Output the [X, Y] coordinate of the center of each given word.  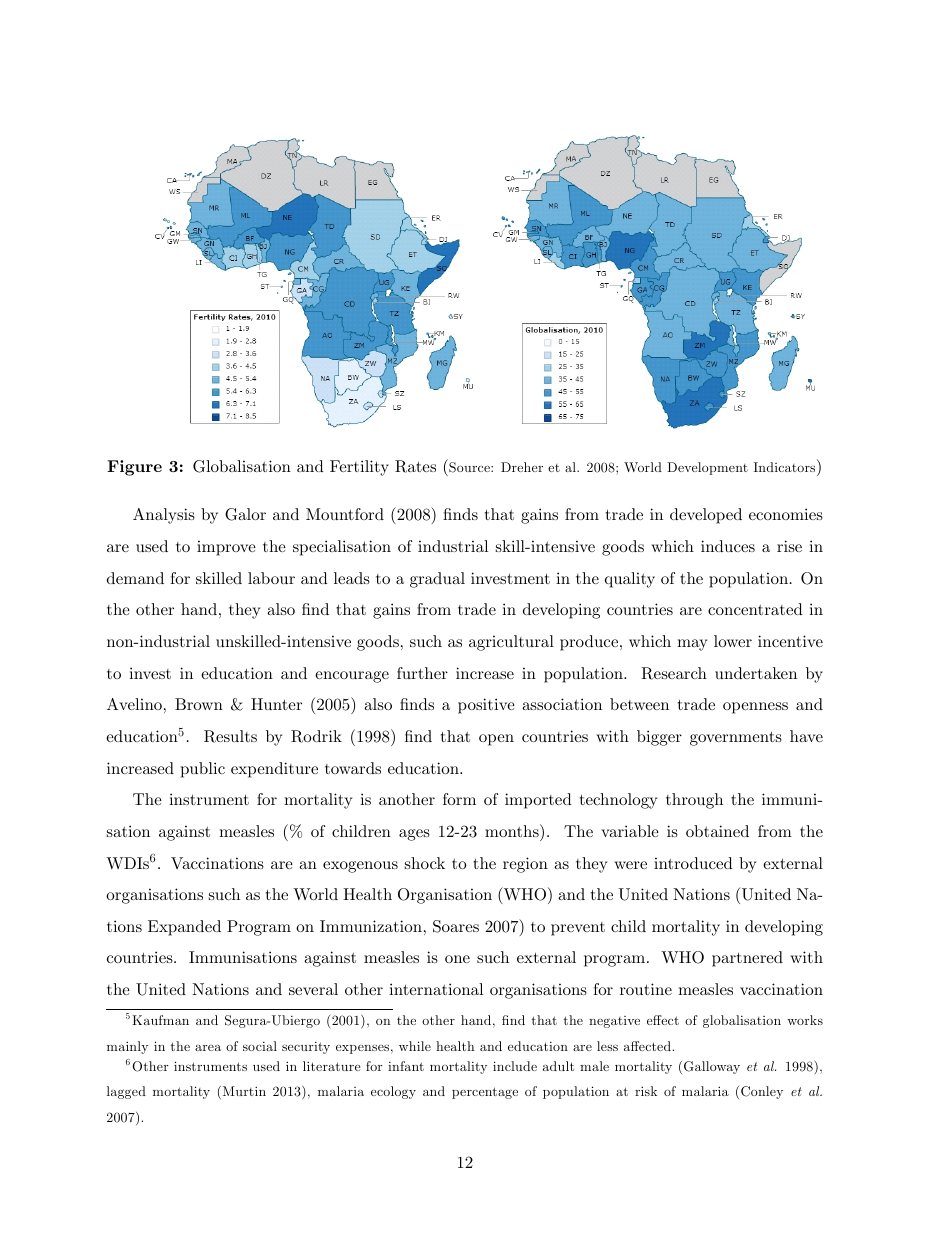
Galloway [712, 1067]
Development [707, 468]
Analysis [164, 516]
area [208, 1048]
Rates [415, 466]
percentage [485, 1093]
